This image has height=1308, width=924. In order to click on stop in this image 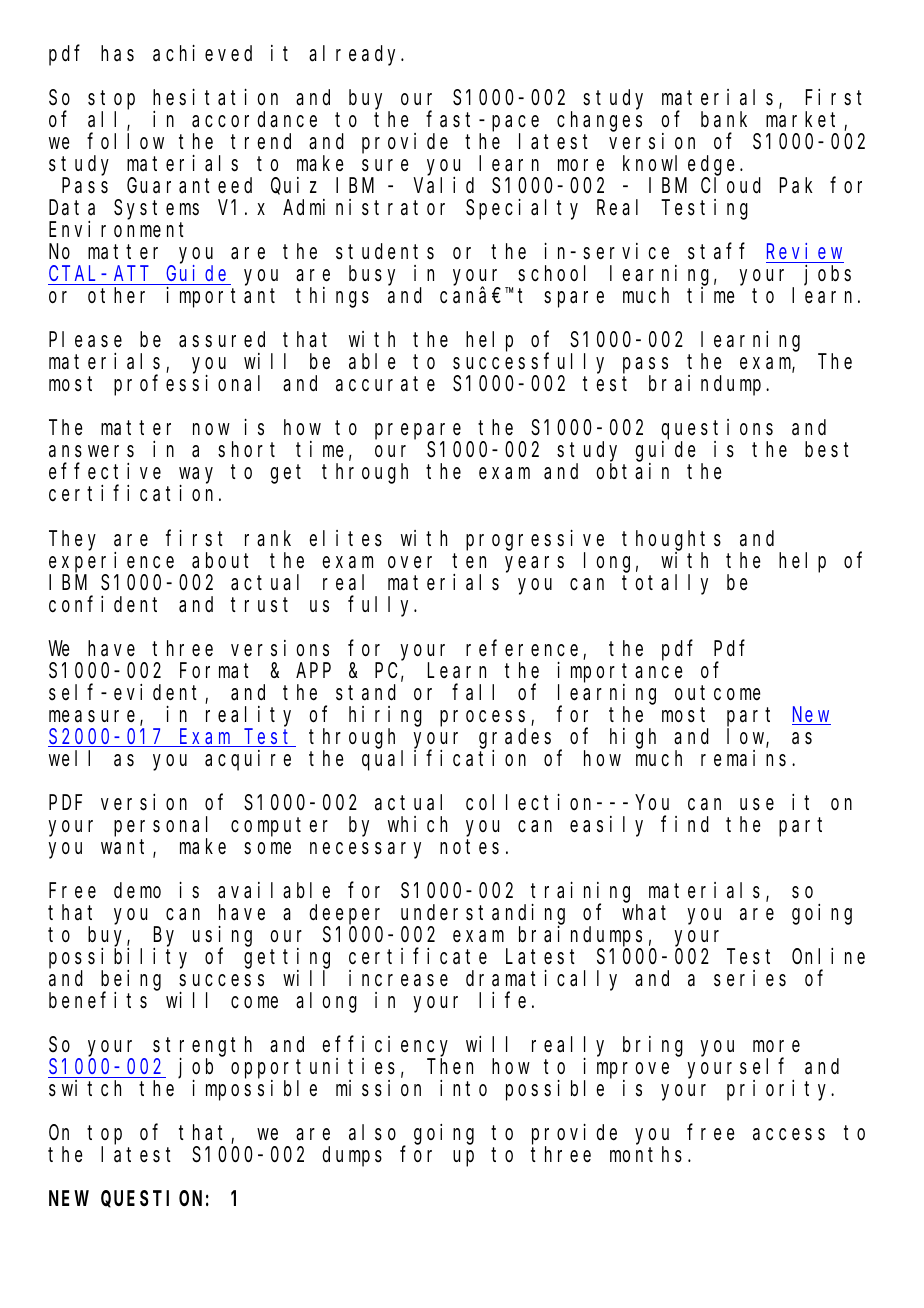, I will do `click(111, 100)`.
